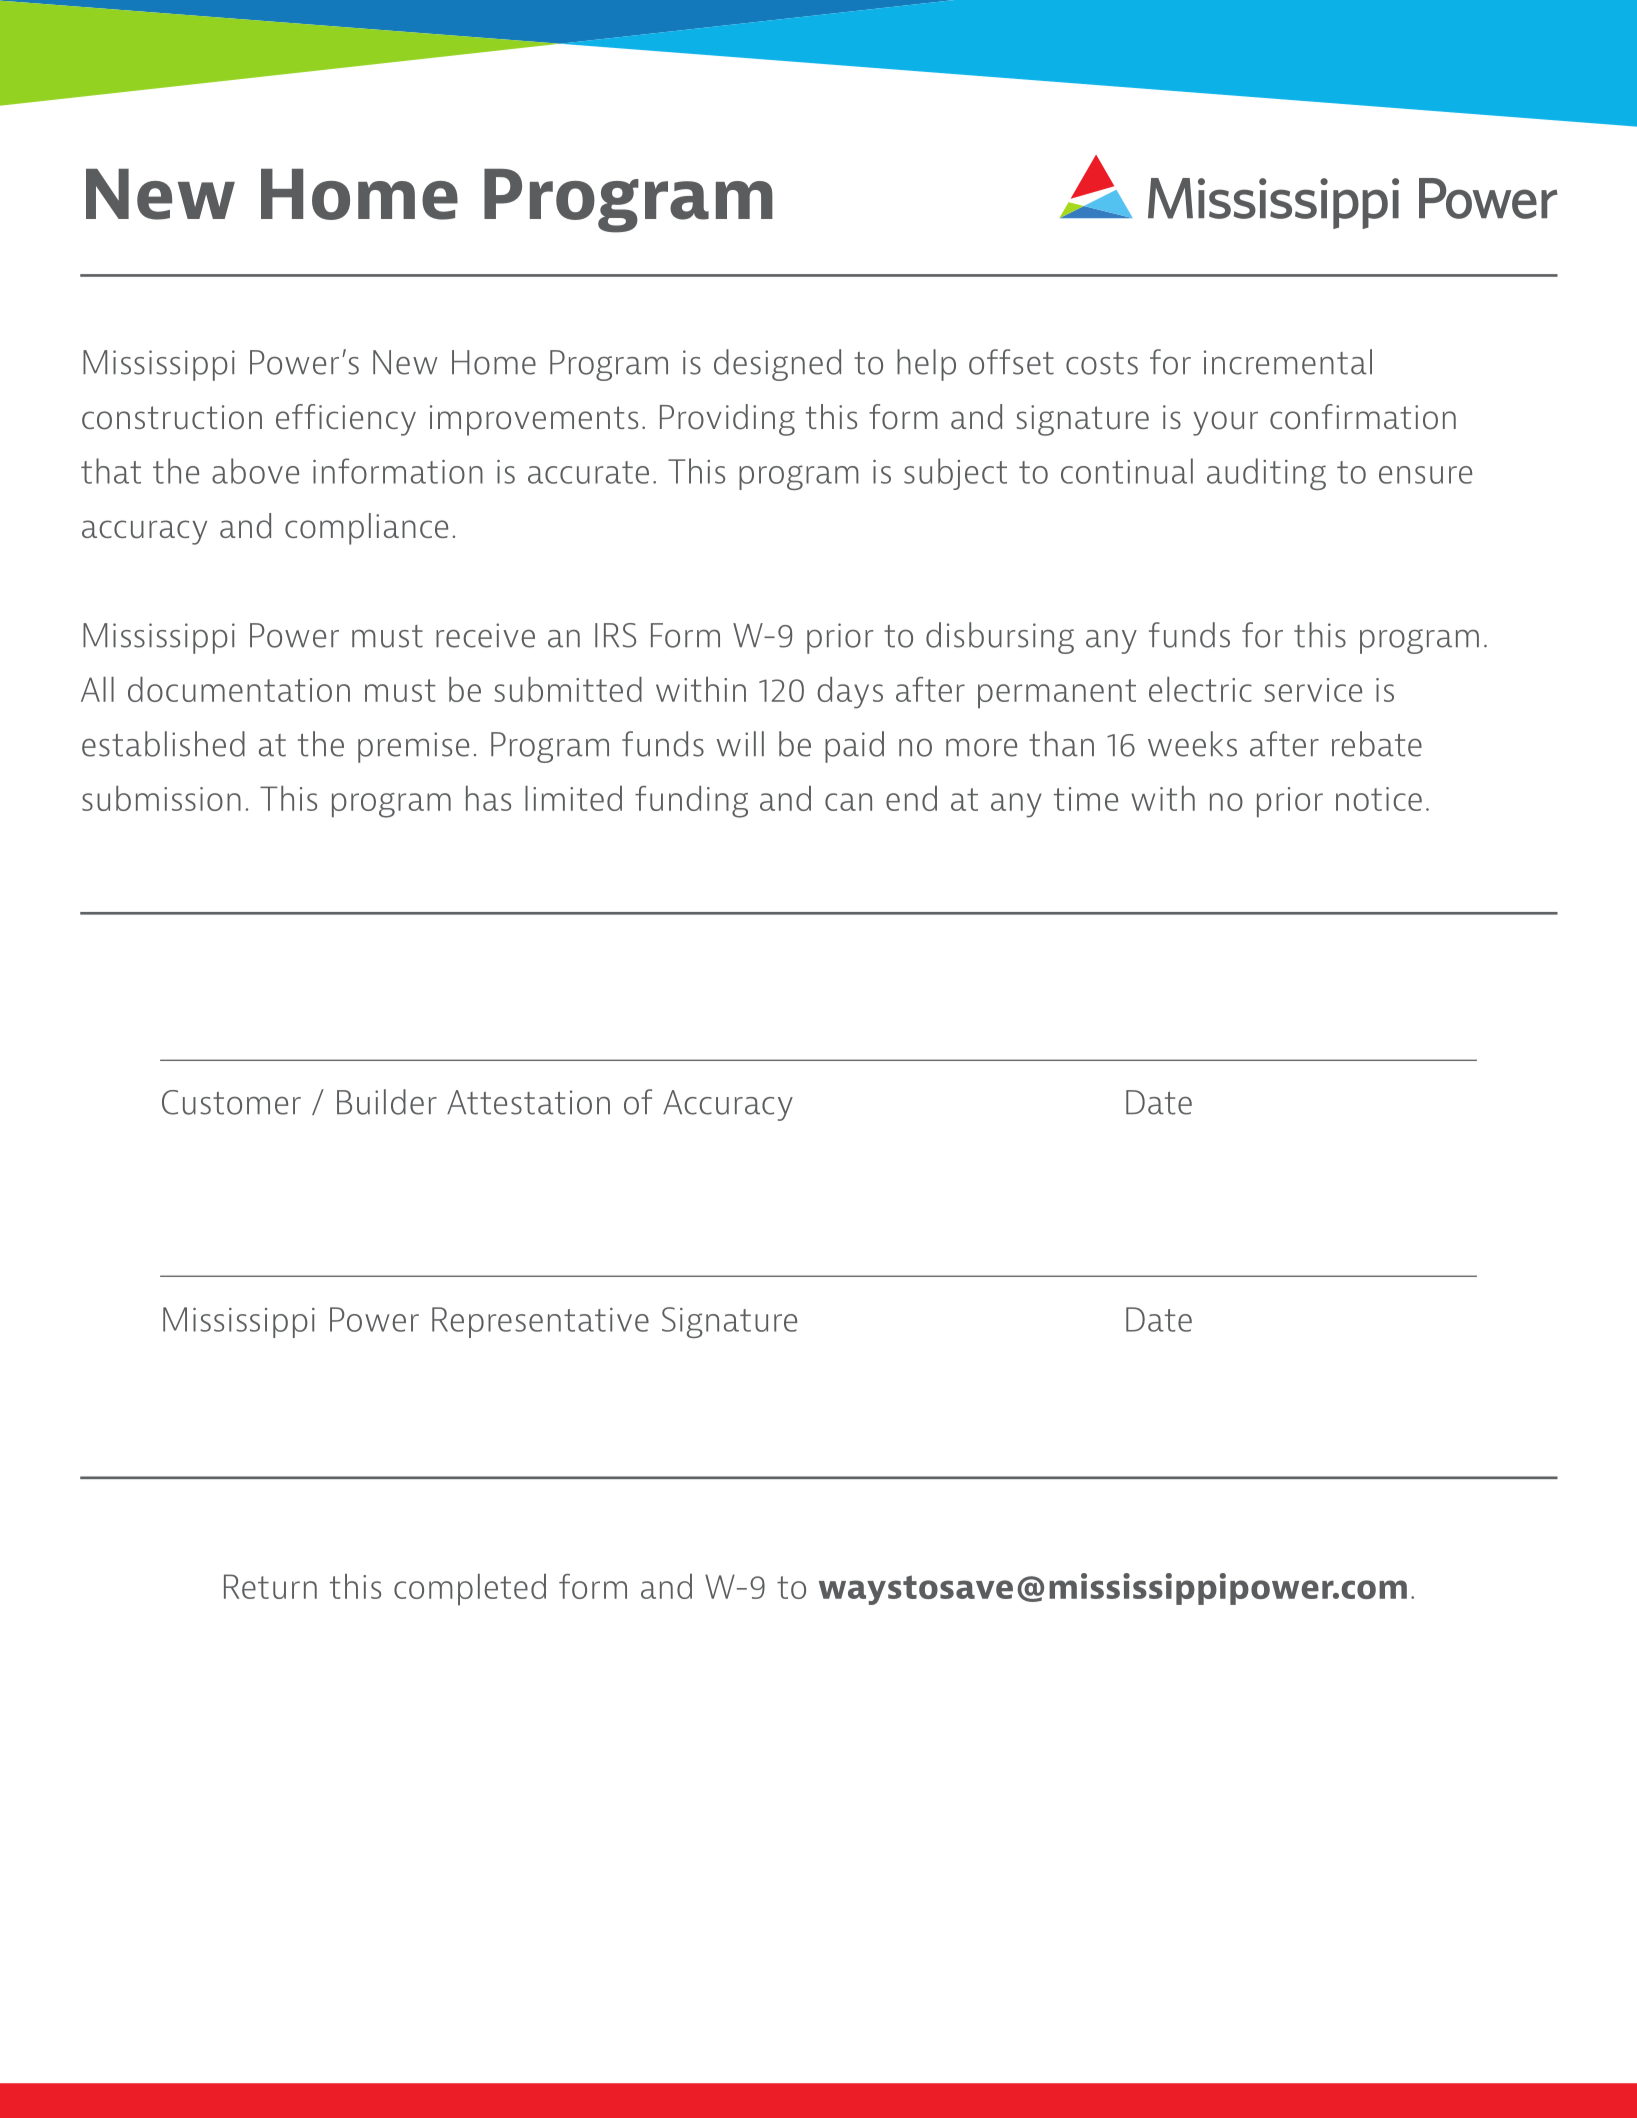  I want to click on Providing, so click(727, 420).
